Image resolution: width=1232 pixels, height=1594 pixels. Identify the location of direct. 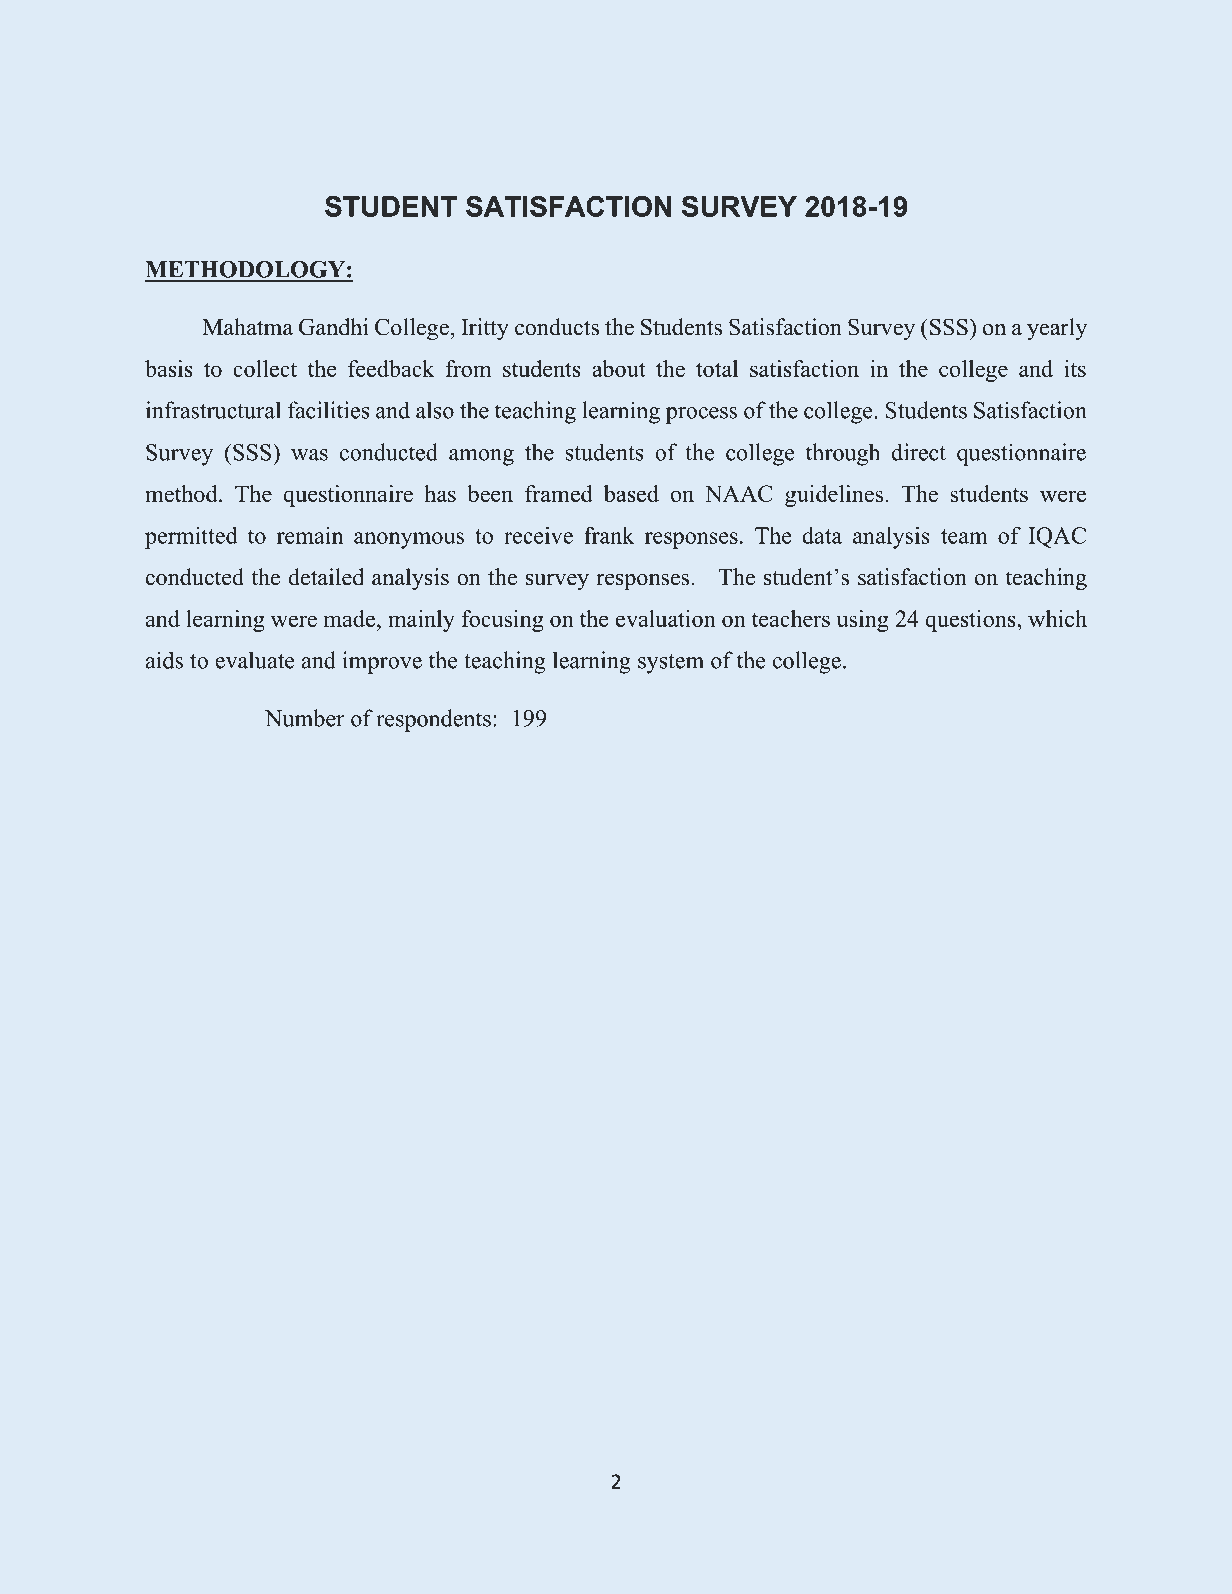
(919, 452).
